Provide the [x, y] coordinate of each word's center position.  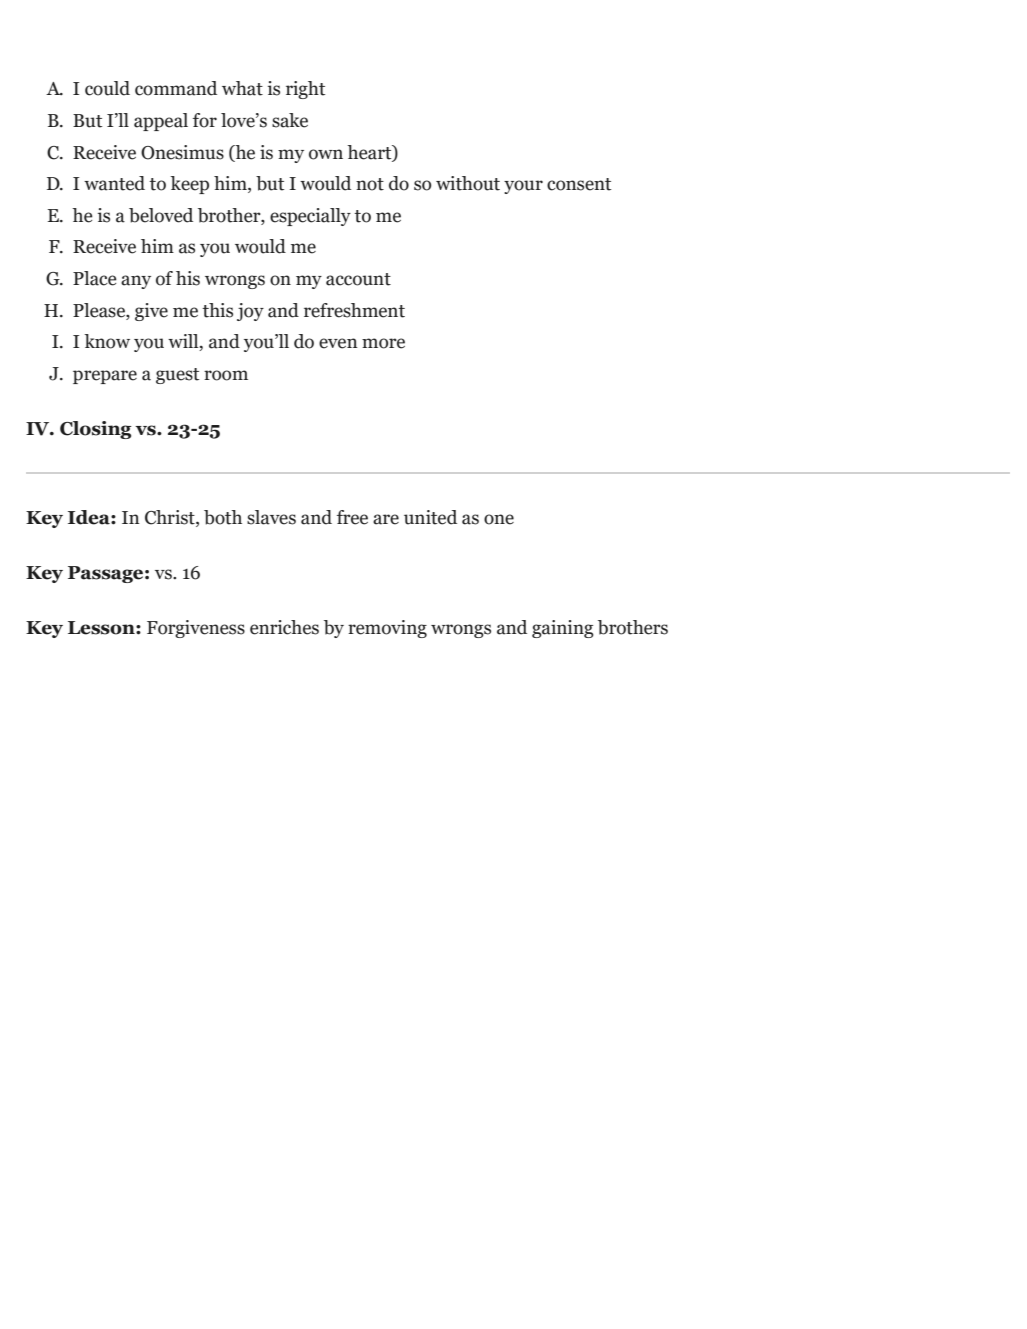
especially [310, 217]
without [468, 183]
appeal [161, 122]
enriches [284, 627]
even [338, 343]
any [136, 282]
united [430, 517]
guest [177, 376]
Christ [171, 518]
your [523, 187]
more [383, 343]
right [305, 90]
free [352, 517]
